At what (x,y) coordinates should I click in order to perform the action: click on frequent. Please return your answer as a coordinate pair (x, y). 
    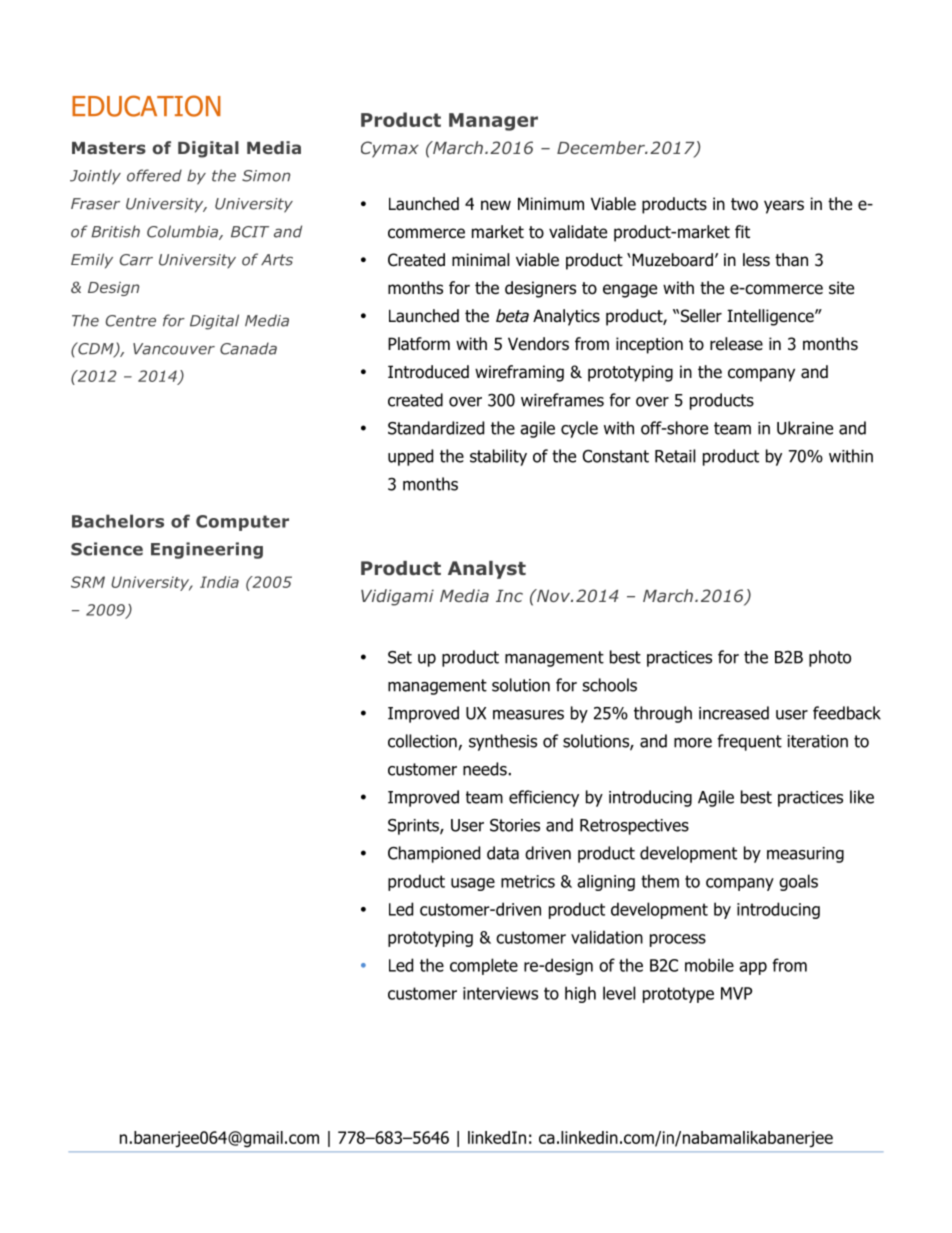
    Looking at the image, I should click on (749, 742).
